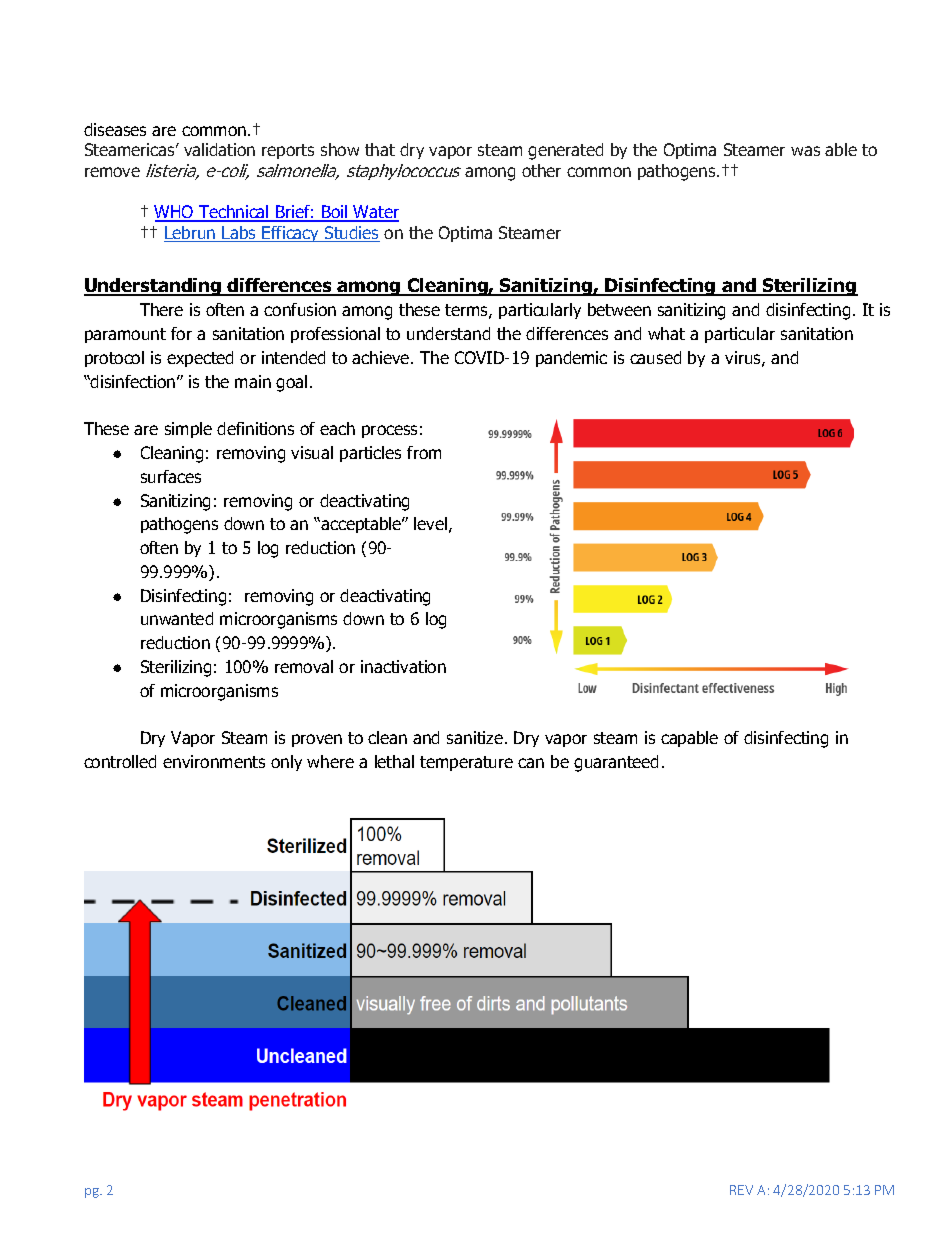 This screenshot has height=1233, width=952. I want to click on surfaces, so click(171, 476).
